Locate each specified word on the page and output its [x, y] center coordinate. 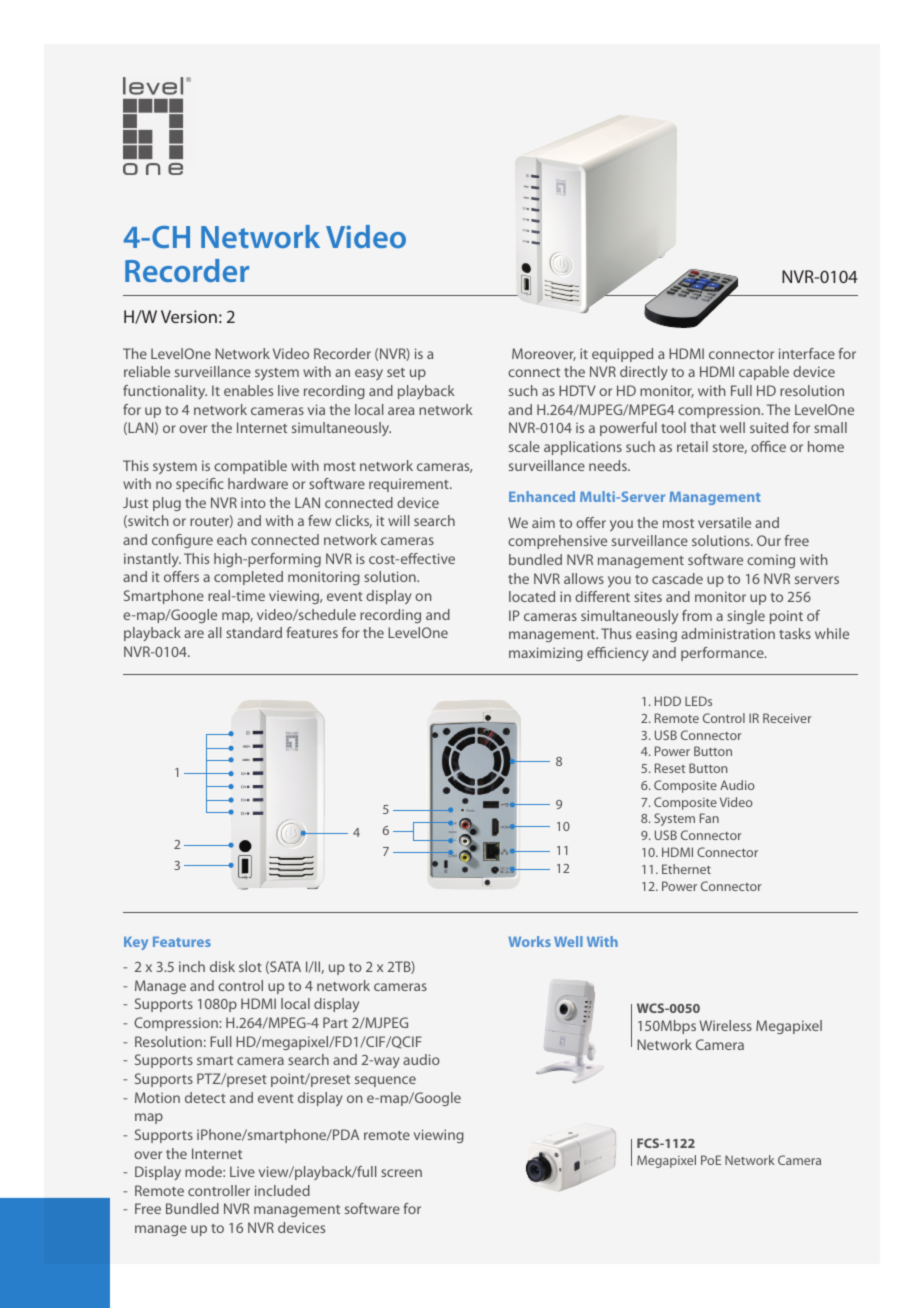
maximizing [546, 654]
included [282, 1190]
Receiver [787, 718]
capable [764, 373]
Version [189, 316]
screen [401, 1173]
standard [254, 632]
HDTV [577, 390]
